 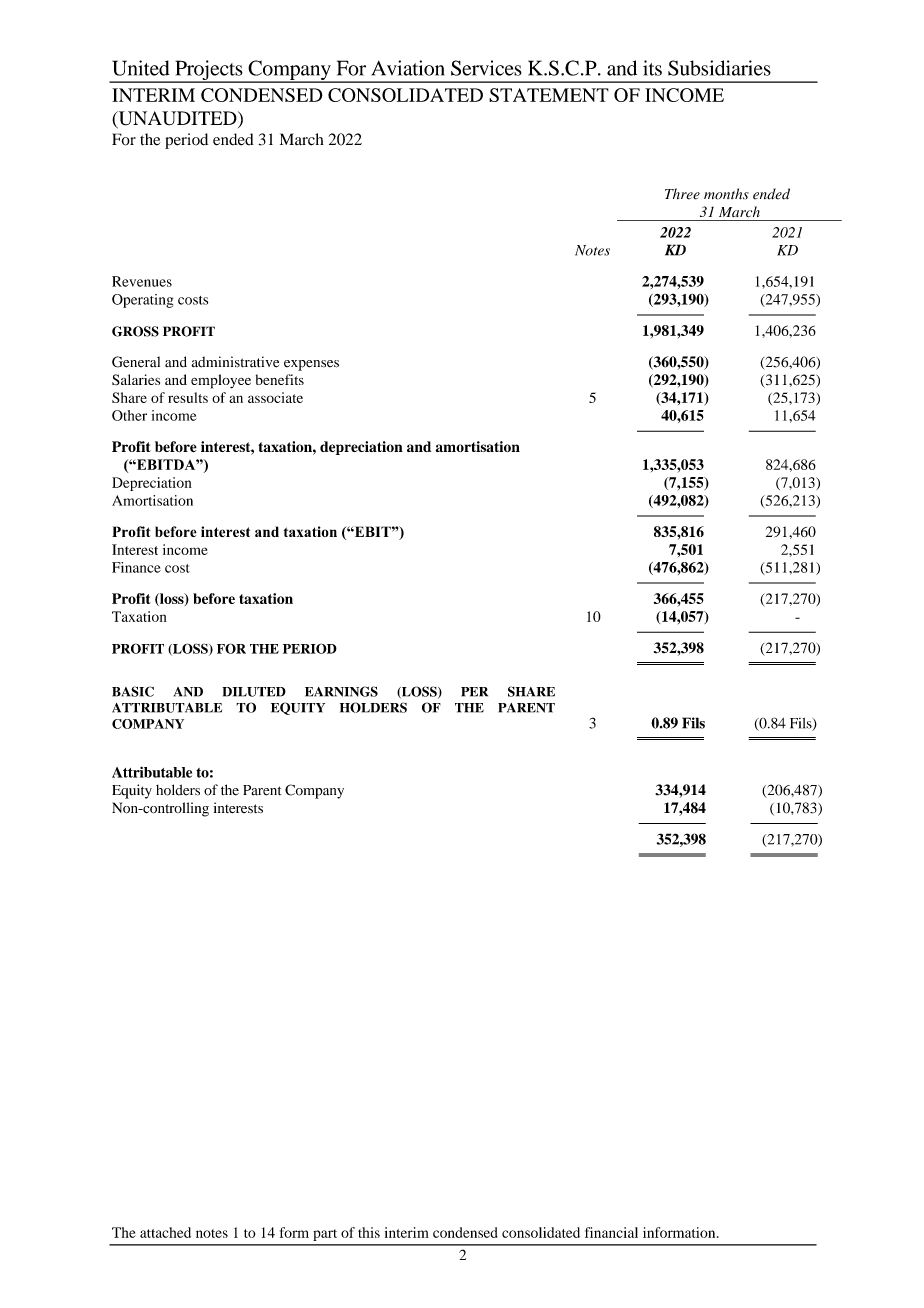 I want to click on this, so click(x=369, y=1232).
